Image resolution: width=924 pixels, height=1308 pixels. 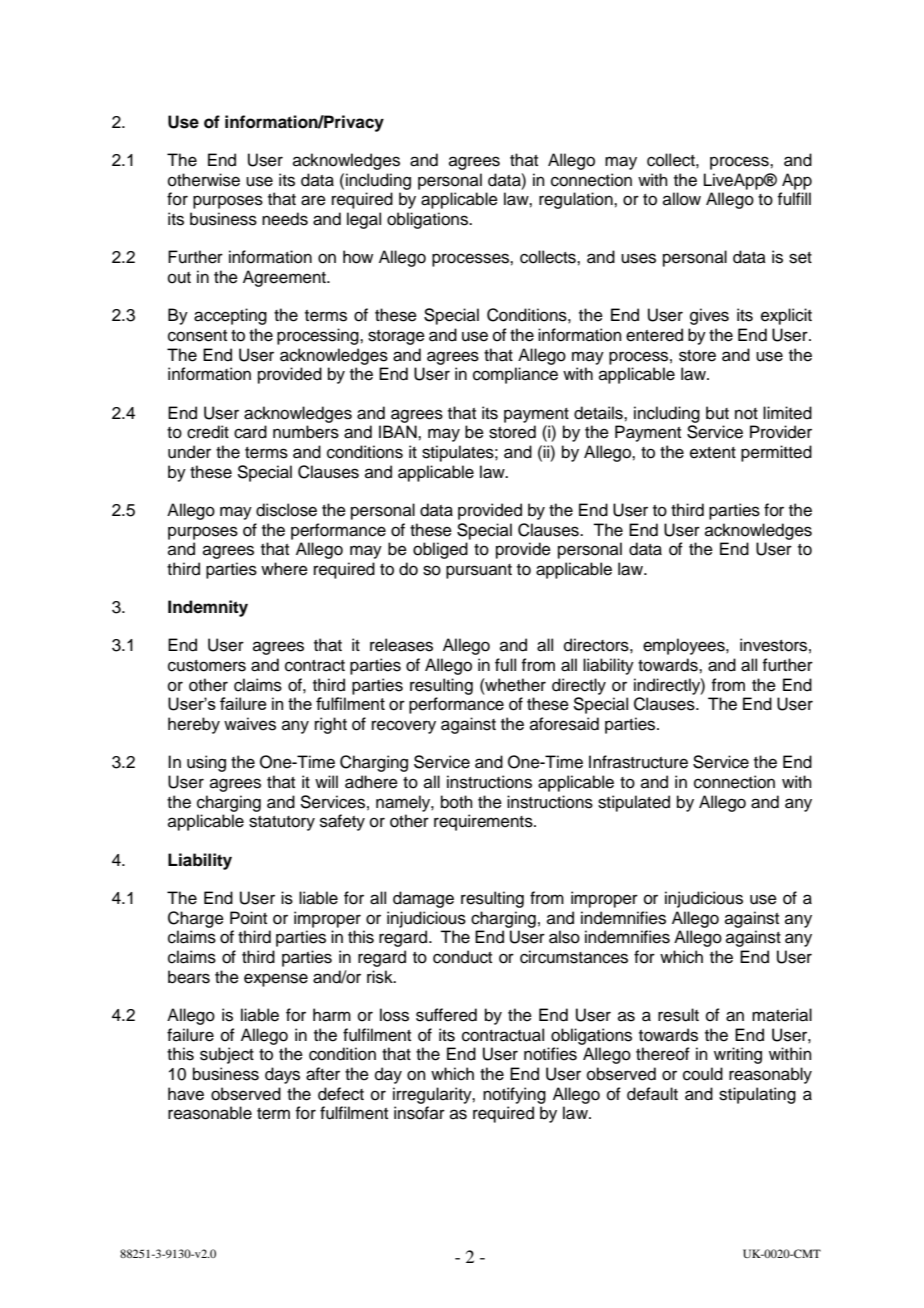 What do you see at coordinates (285, 219) in the document?
I see `needs` at bounding box center [285, 219].
